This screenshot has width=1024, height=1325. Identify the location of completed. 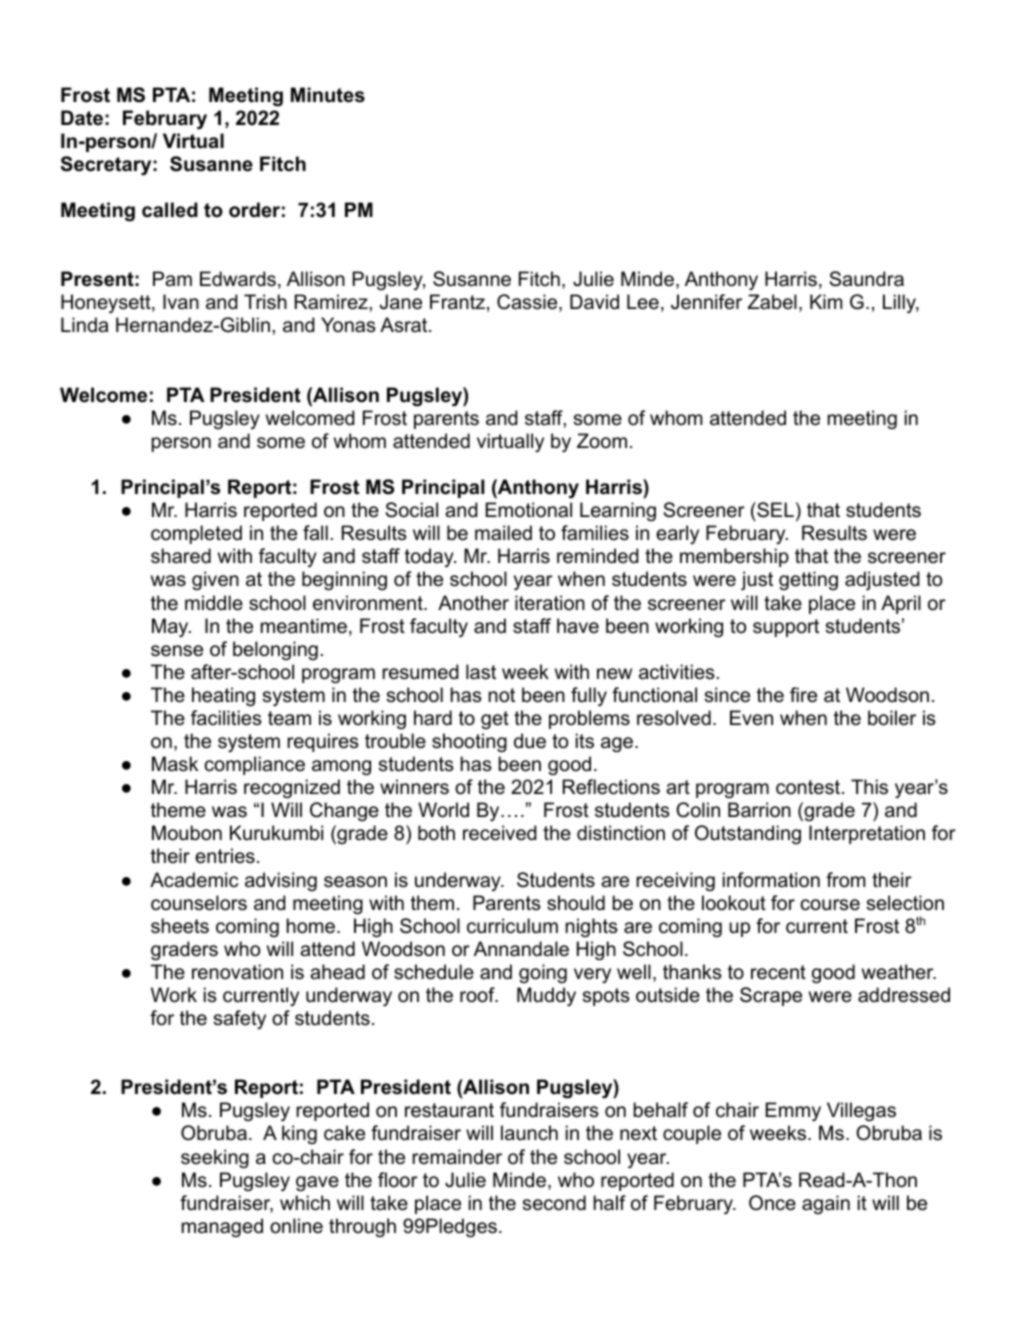
(196, 534).
